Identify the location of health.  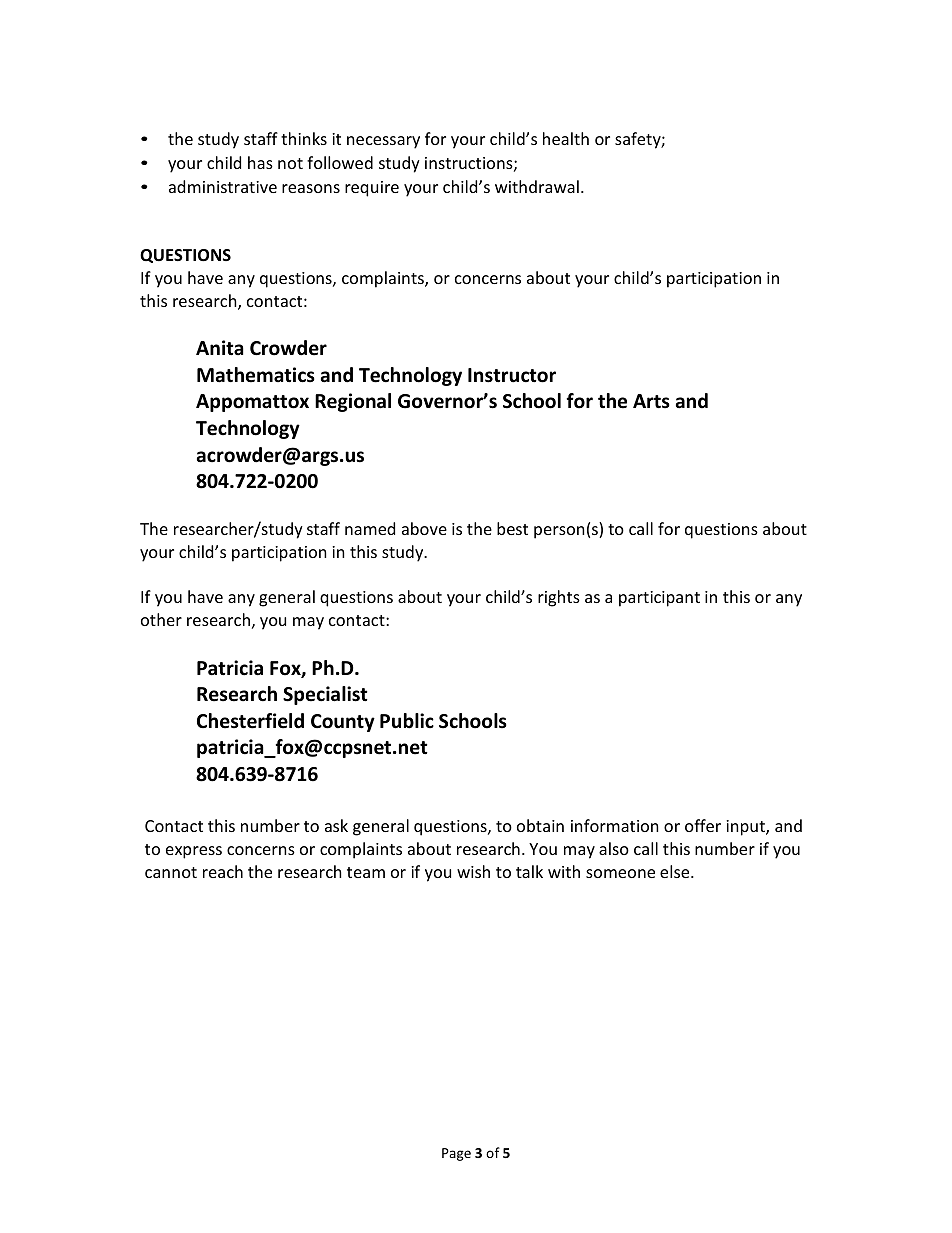
(566, 138).
